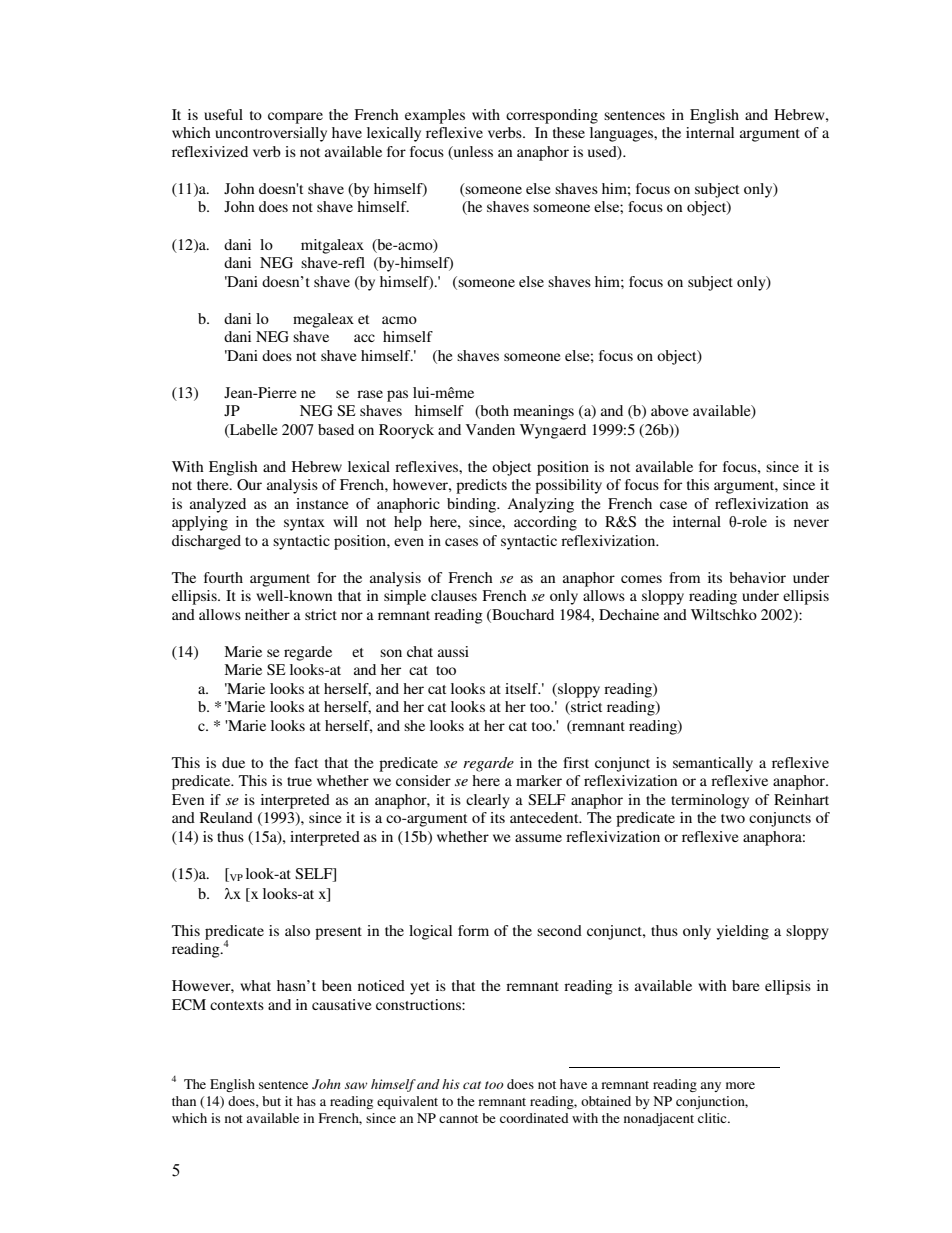  I want to click on more, so click(740, 1085).
